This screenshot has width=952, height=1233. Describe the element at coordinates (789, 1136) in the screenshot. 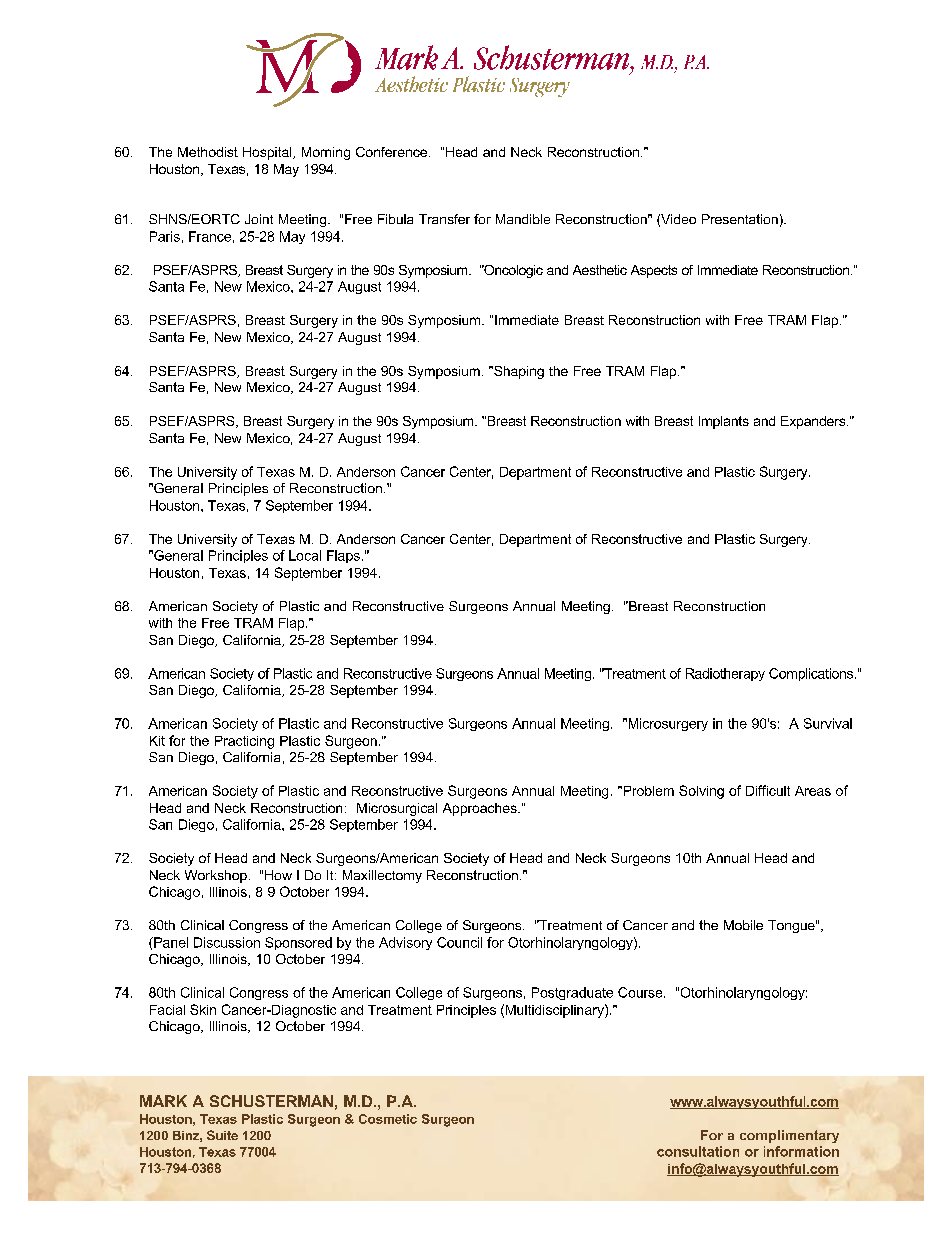

I see `complimentary` at that location.
